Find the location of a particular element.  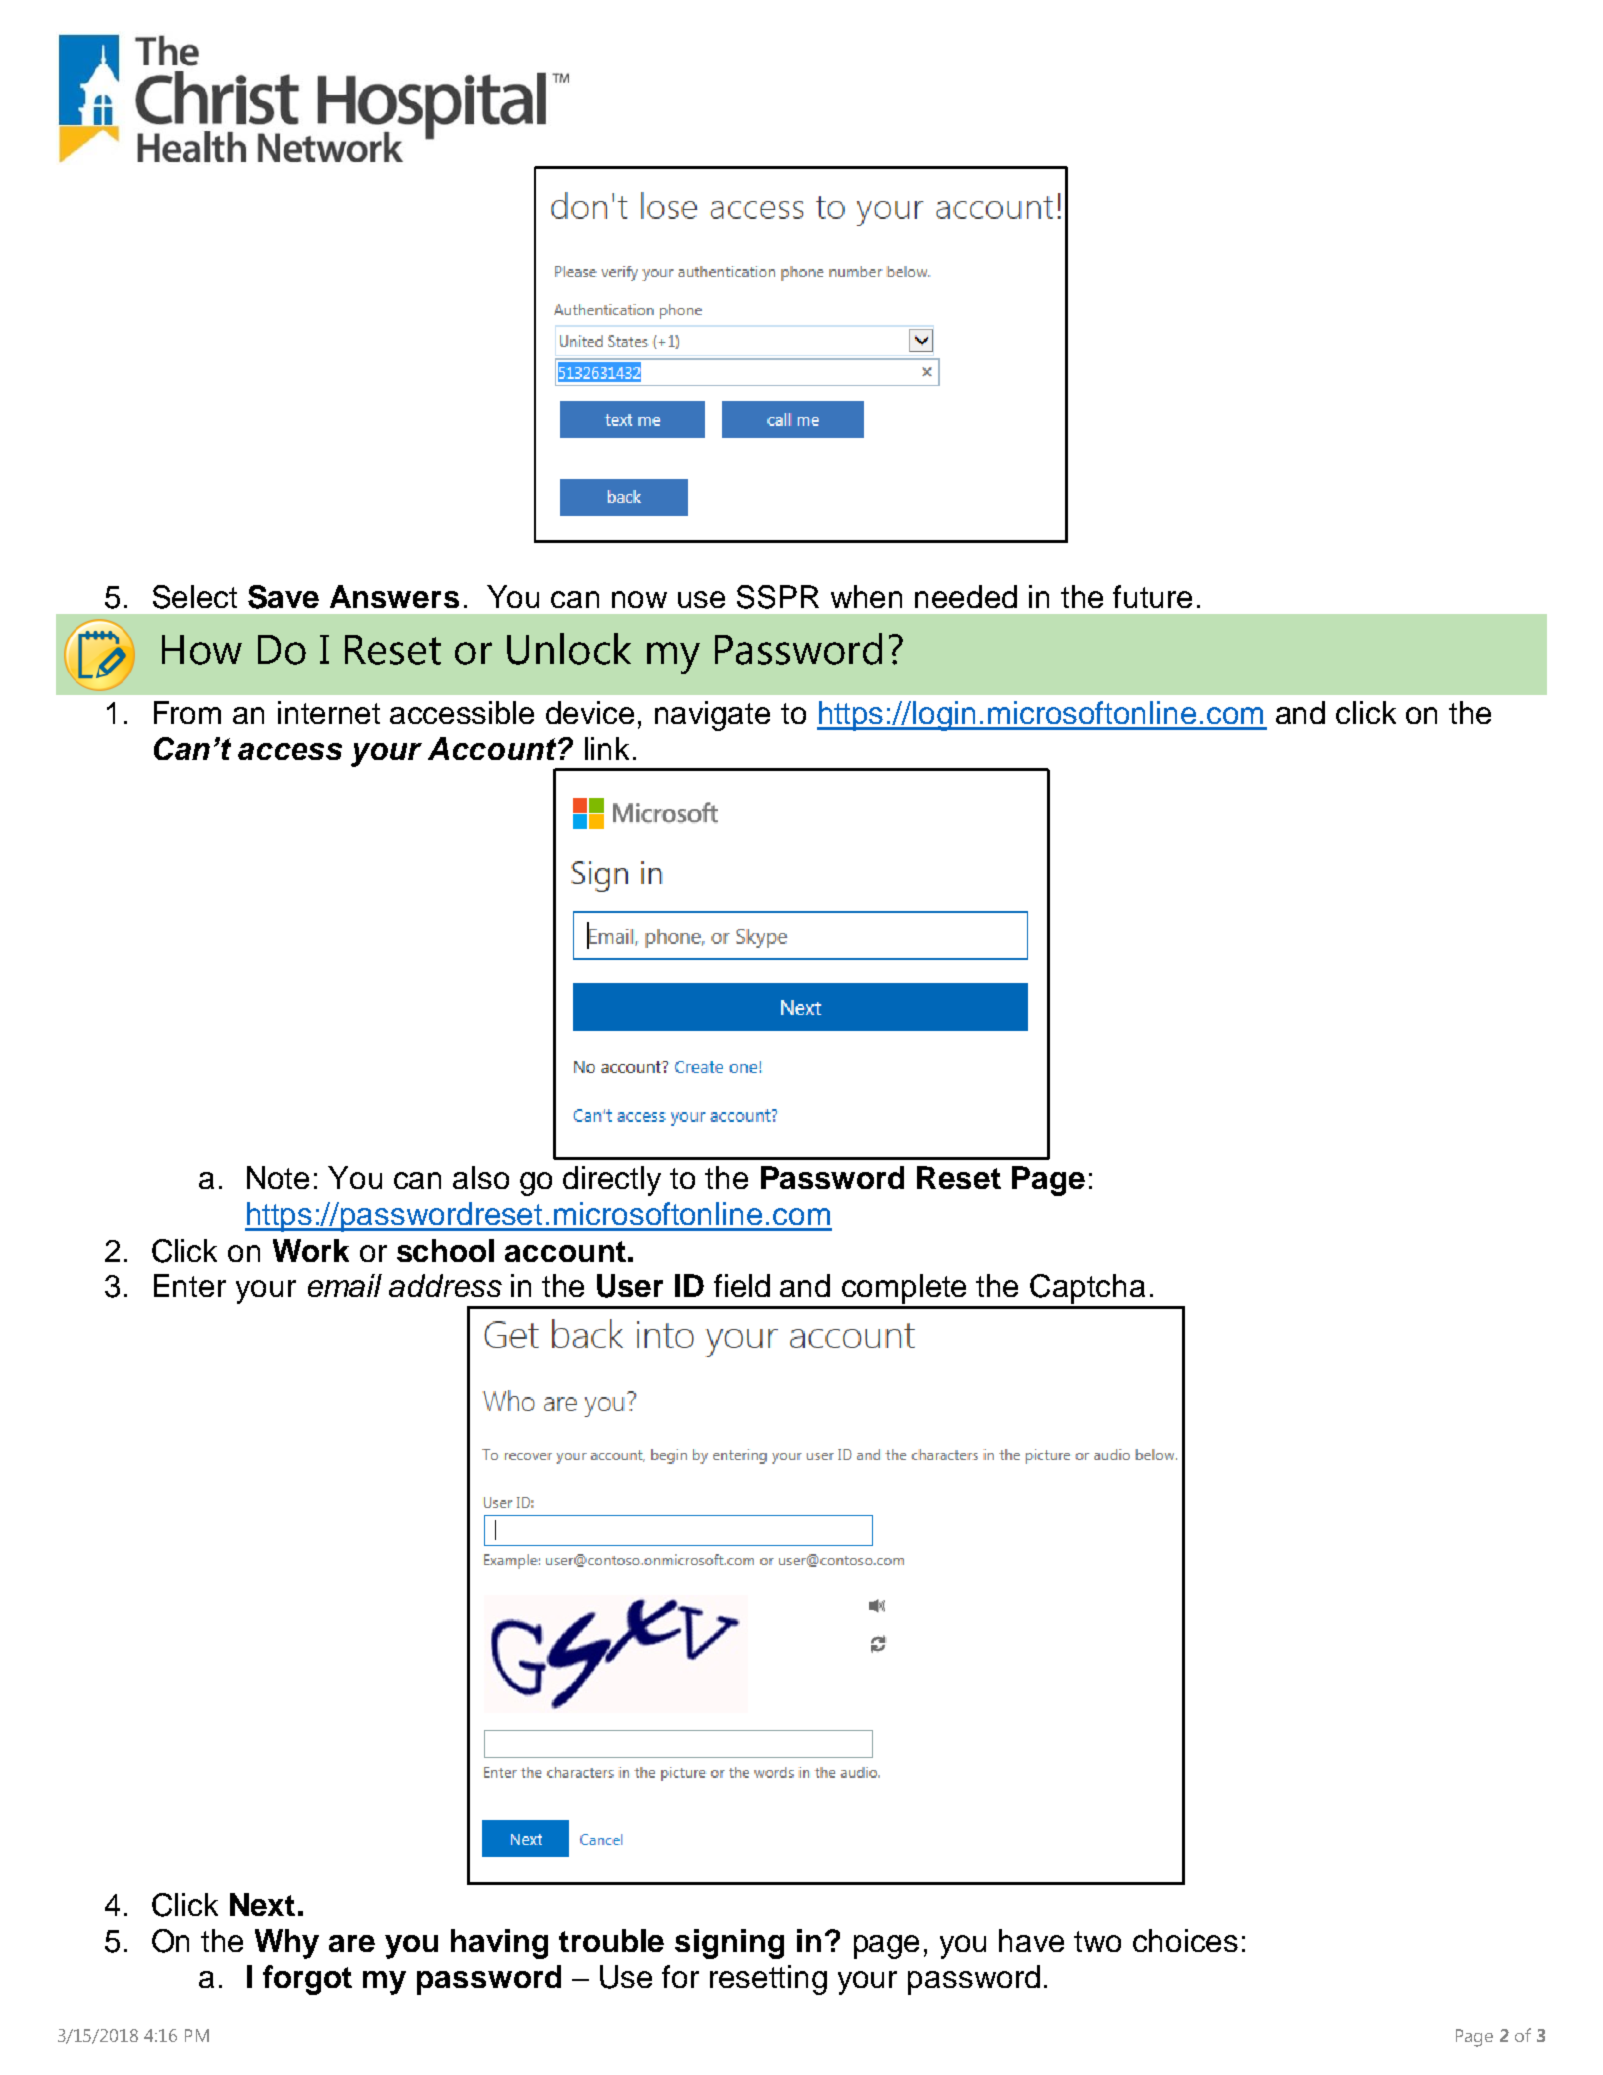

User is located at coordinates (630, 1286).
